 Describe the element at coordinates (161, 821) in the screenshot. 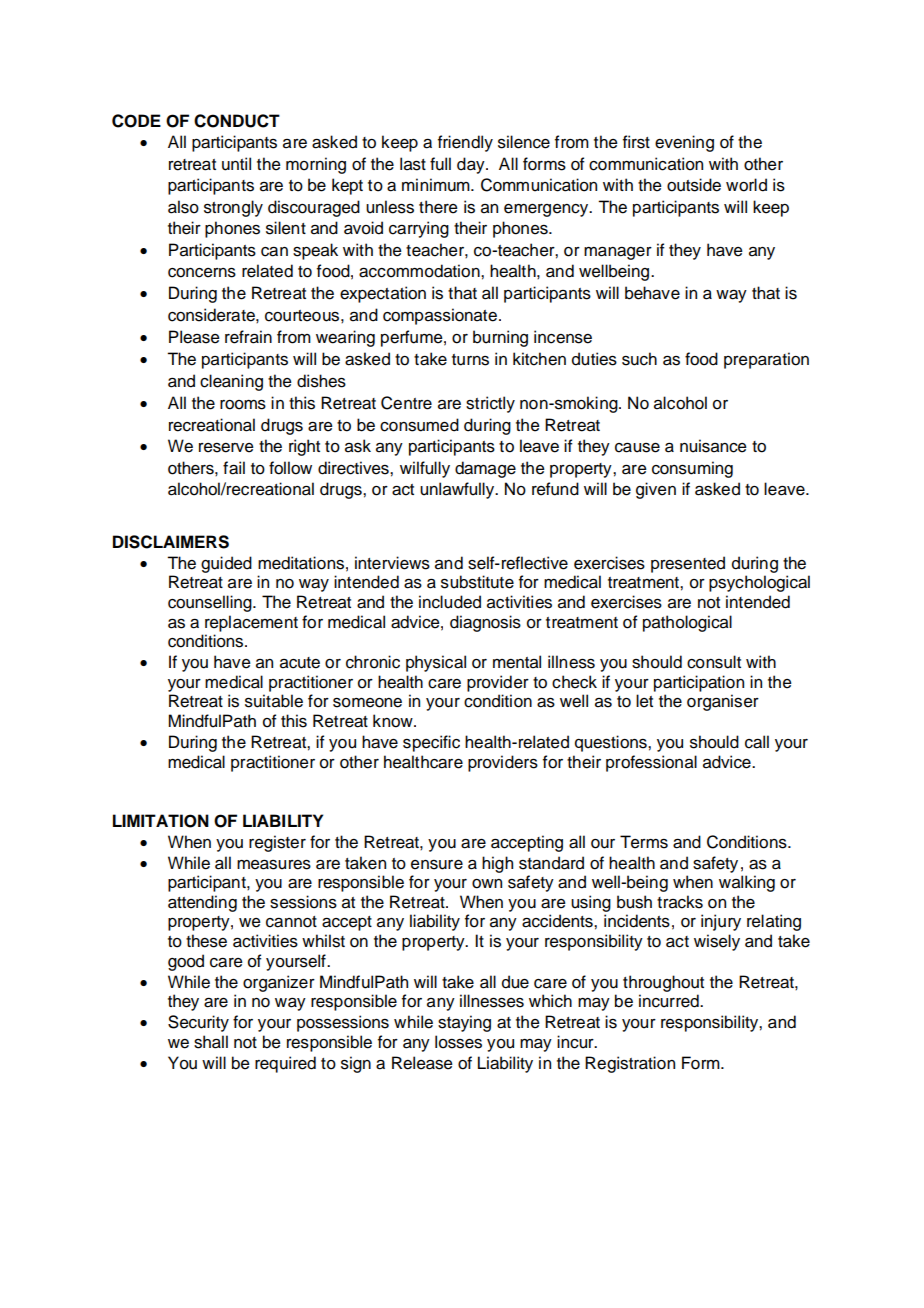

I see `LIMITATION` at that location.
